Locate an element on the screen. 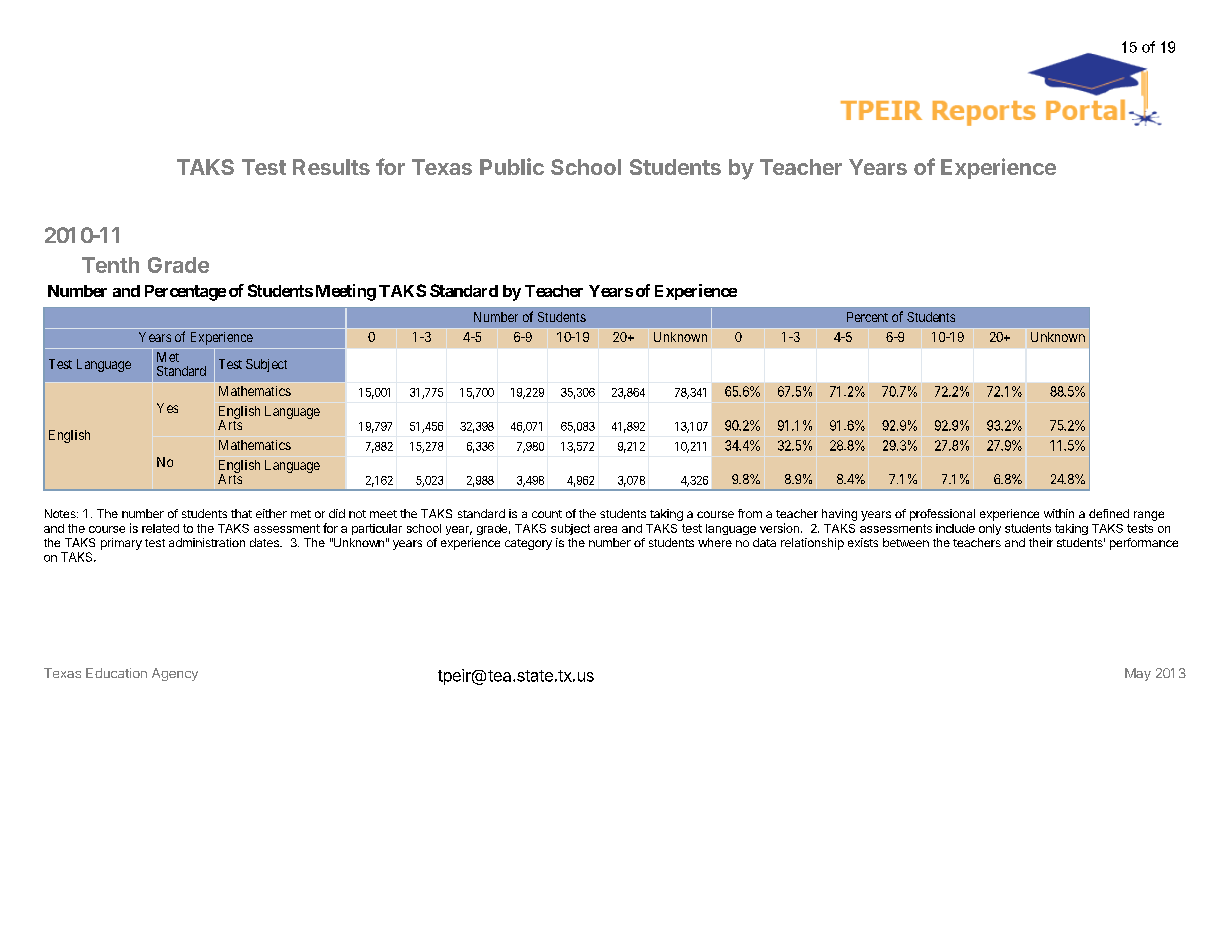 The image size is (1232, 952). Yes is located at coordinates (167, 408).
